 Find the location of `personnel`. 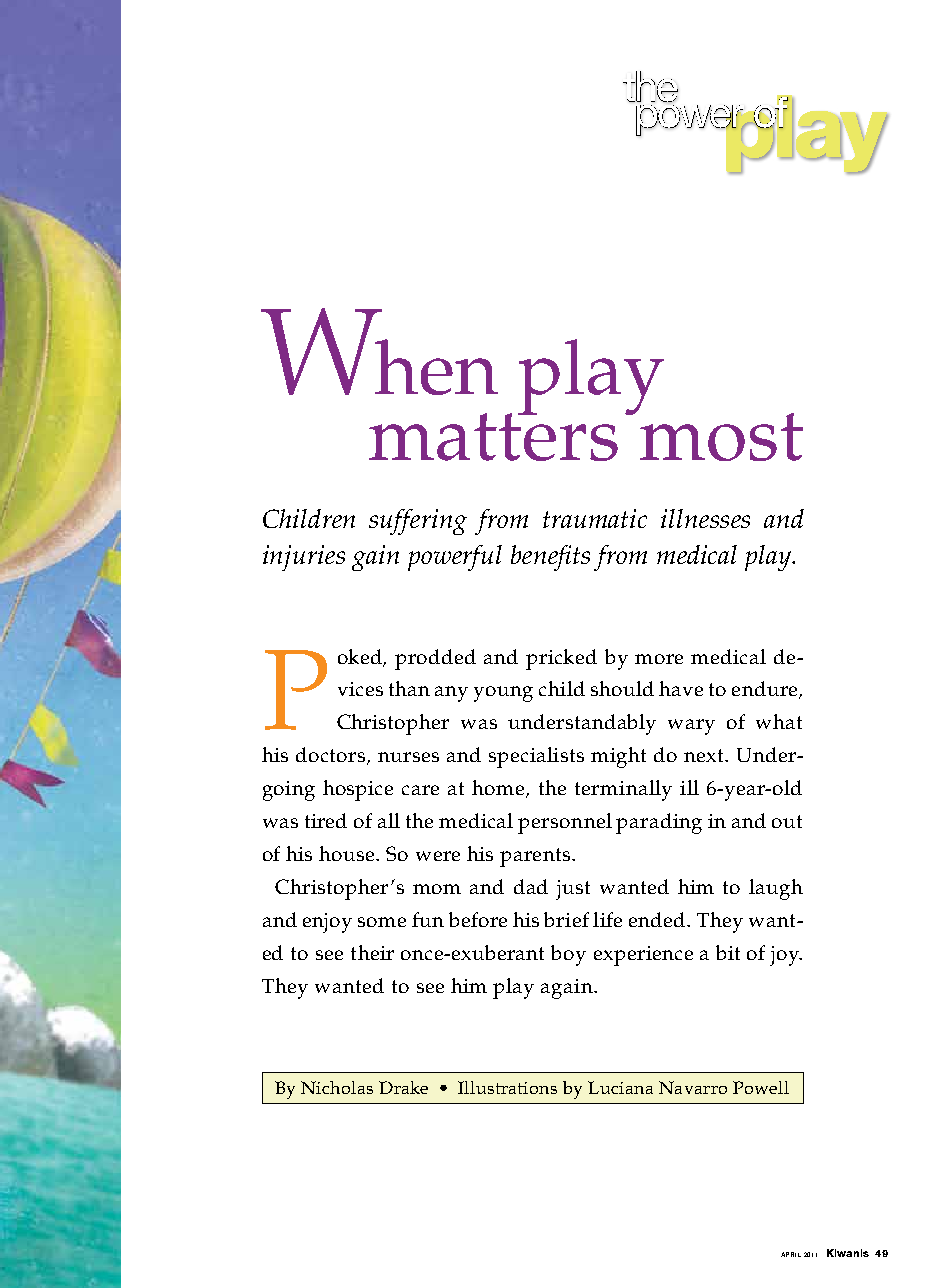

personnel is located at coordinates (565, 823).
